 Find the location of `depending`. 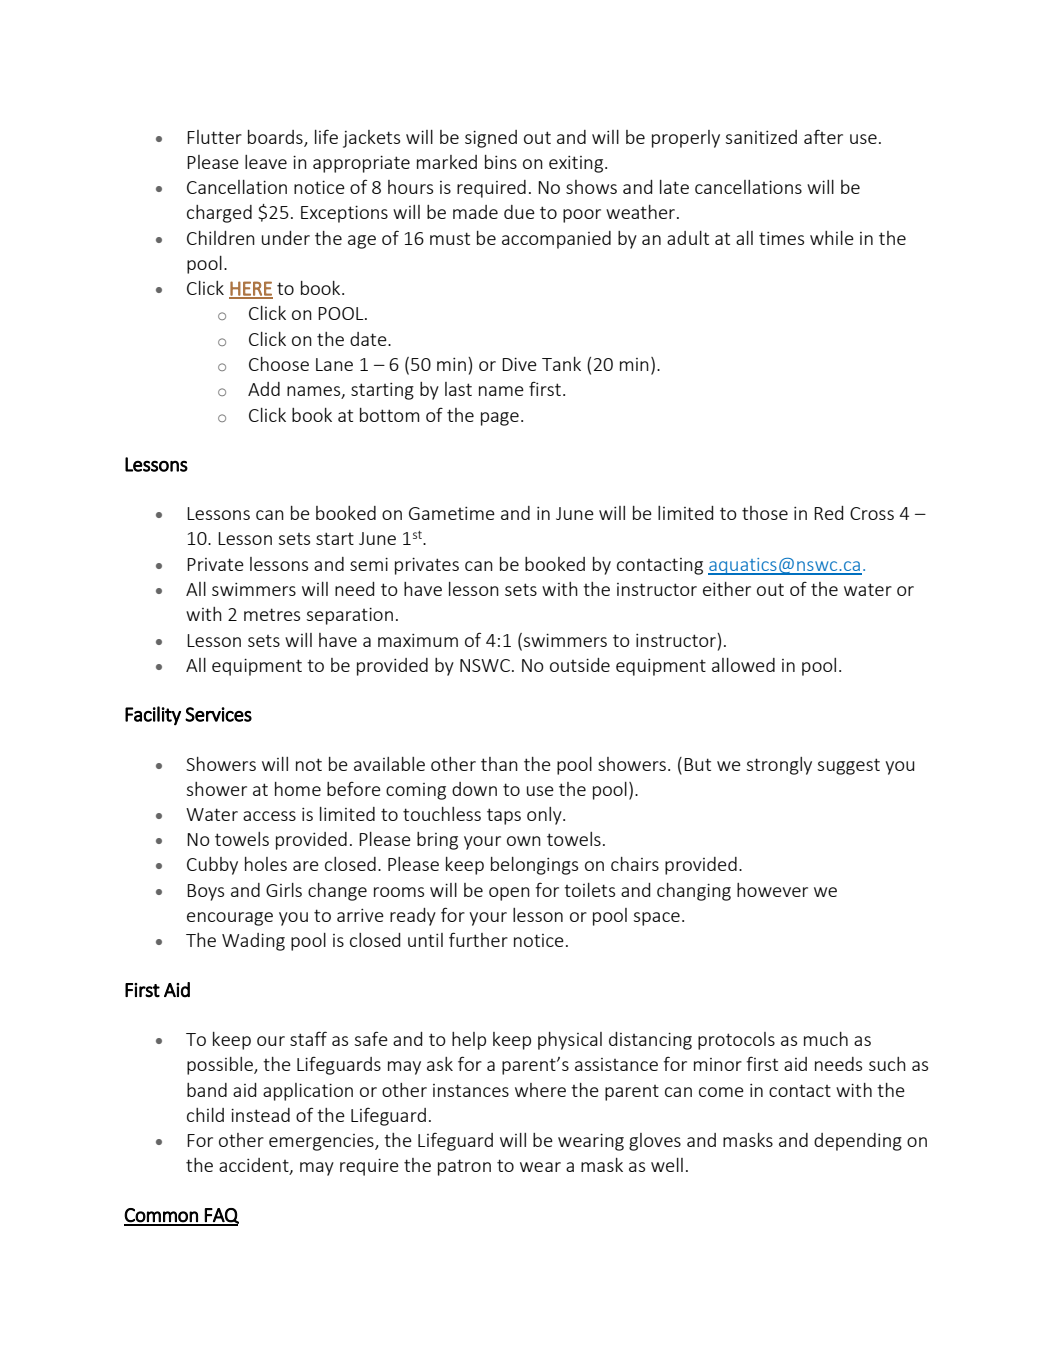

depending is located at coordinates (858, 1142).
